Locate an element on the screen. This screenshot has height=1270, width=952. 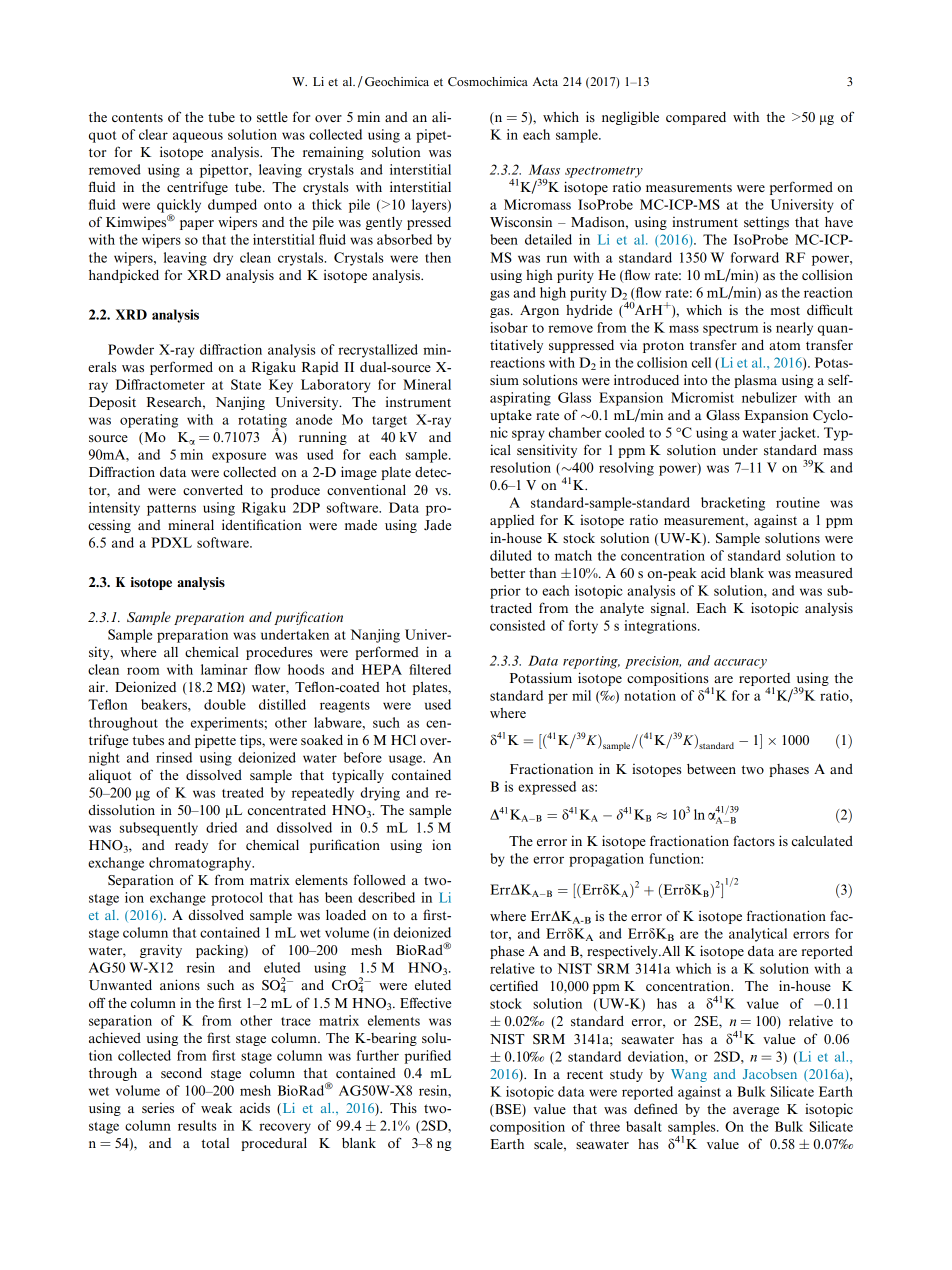
Cosmochimica is located at coordinates (488, 81).
